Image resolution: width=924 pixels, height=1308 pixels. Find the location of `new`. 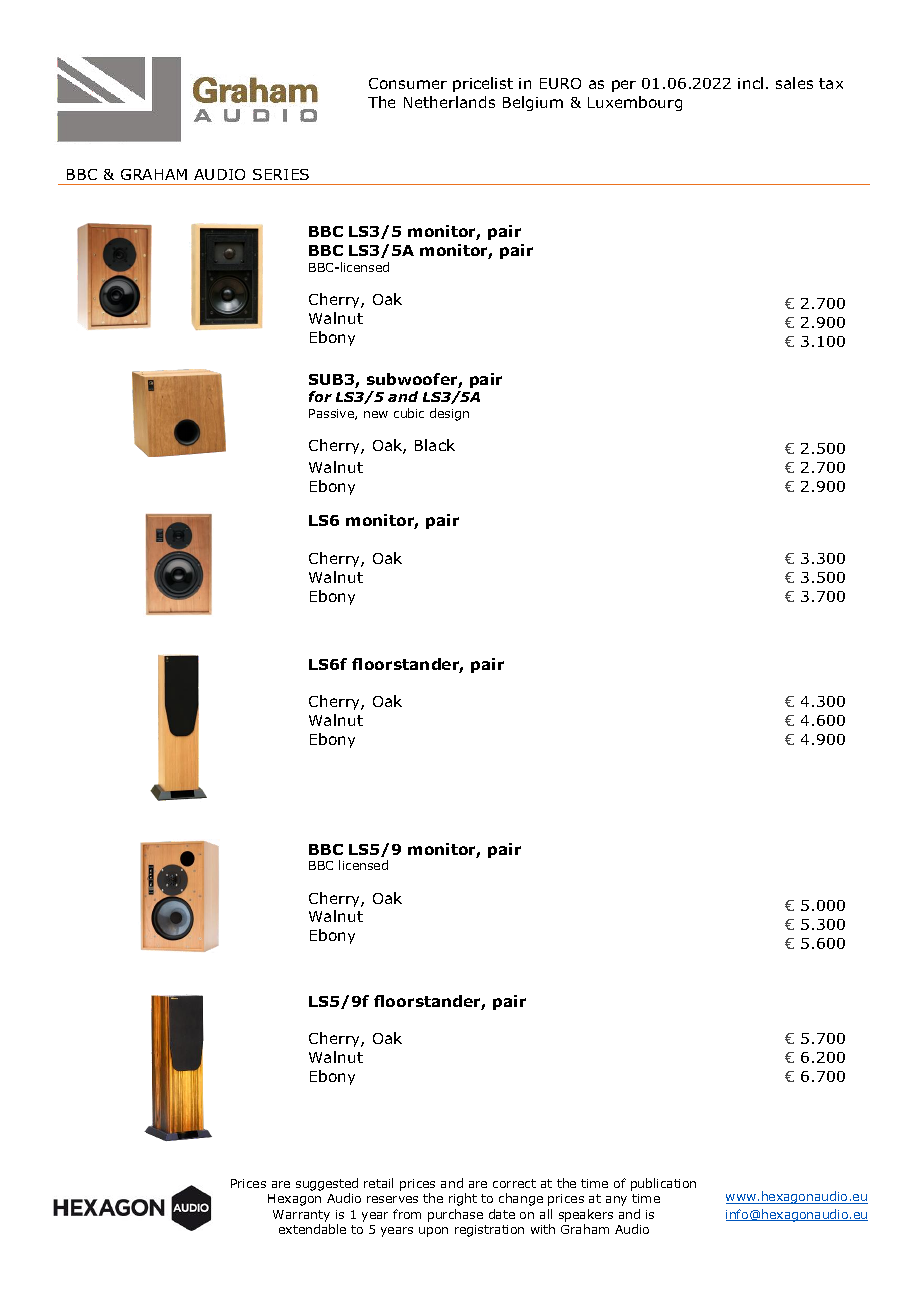

new is located at coordinates (376, 414).
